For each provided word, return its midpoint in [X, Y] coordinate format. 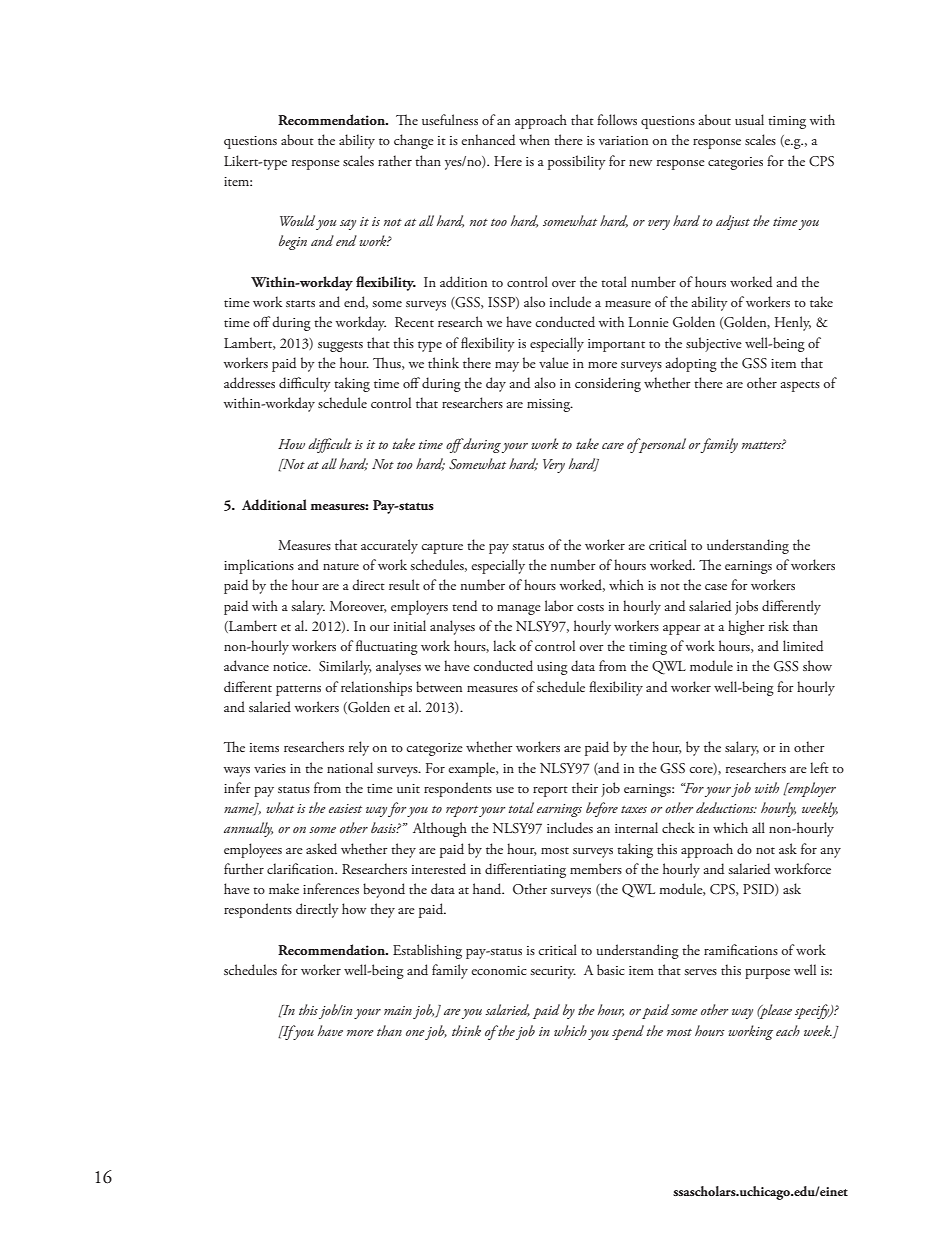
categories [735, 163]
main [398, 1010]
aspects [800, 386]
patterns [298, 690]
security [553, 972]
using [552, 668]
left [819, 767]
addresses [249, 382]
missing [550, 405]
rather [395, 160]
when [534, 139]
